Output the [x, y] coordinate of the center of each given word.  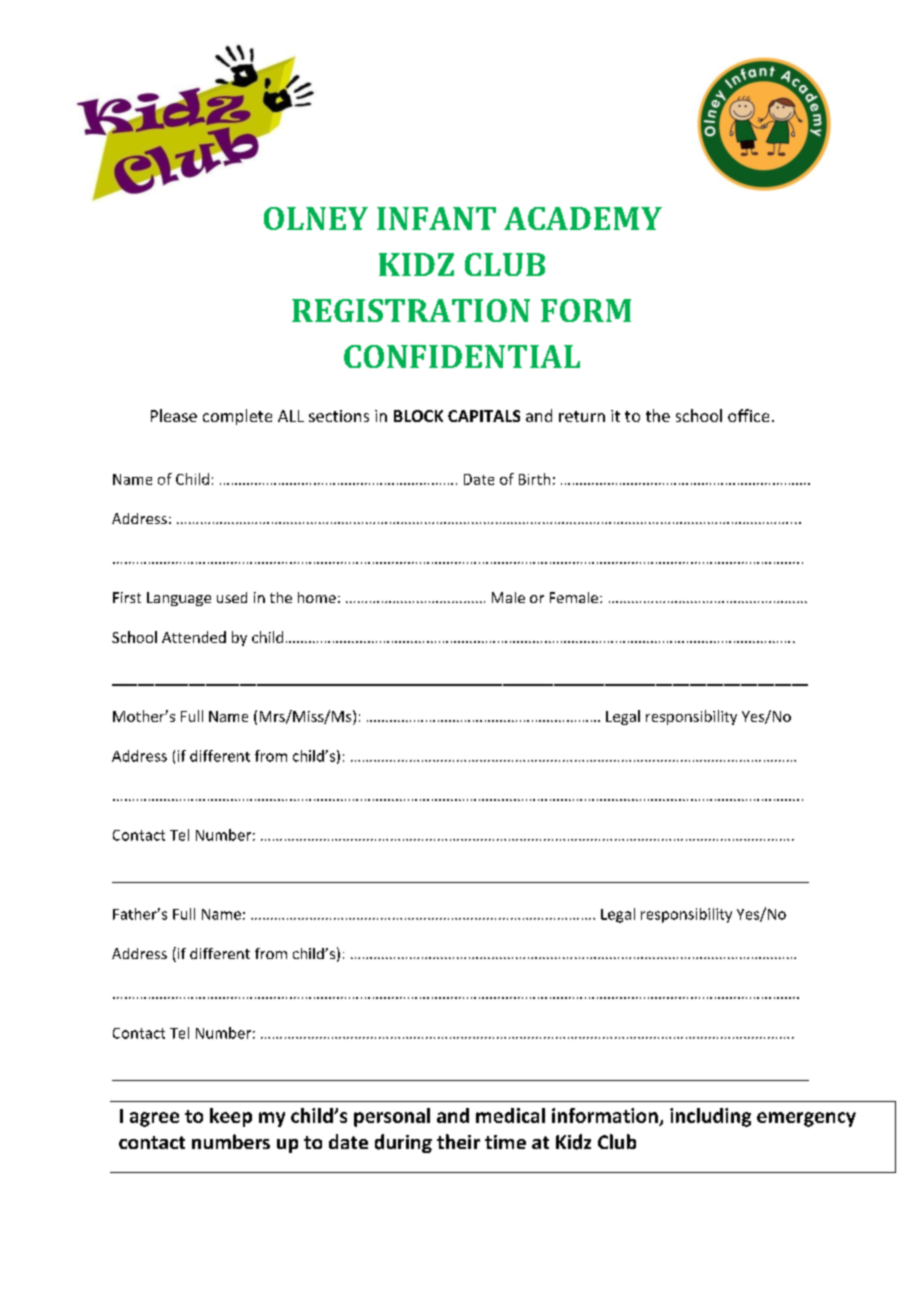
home [317, 597]
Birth [534, 479]
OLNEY [316, 218]
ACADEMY [583, 218]
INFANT [436, 218]
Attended [194, 637]
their [458, 1141]
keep [231, 1117]
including [710, 1117]
